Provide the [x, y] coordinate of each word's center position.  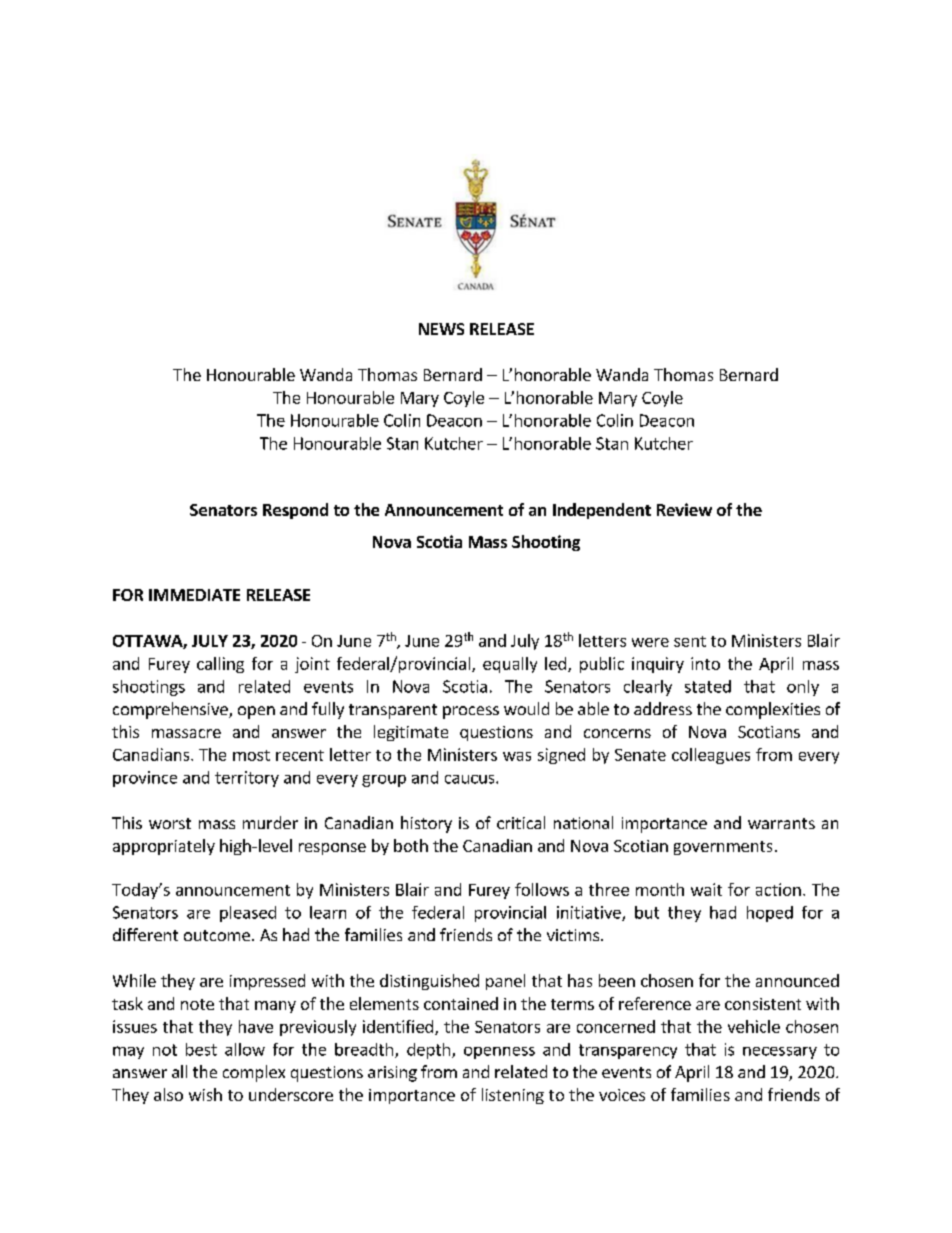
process [471, 712]
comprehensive [171, 710]
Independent [602, 511]
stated [708, 686]
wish [205, 1094]
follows [542, 889]
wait [706, 889]
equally [510, 665]
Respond [295, 511]
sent [690, 641]
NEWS [441, 329]
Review [684, 509]
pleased [248, 914]
